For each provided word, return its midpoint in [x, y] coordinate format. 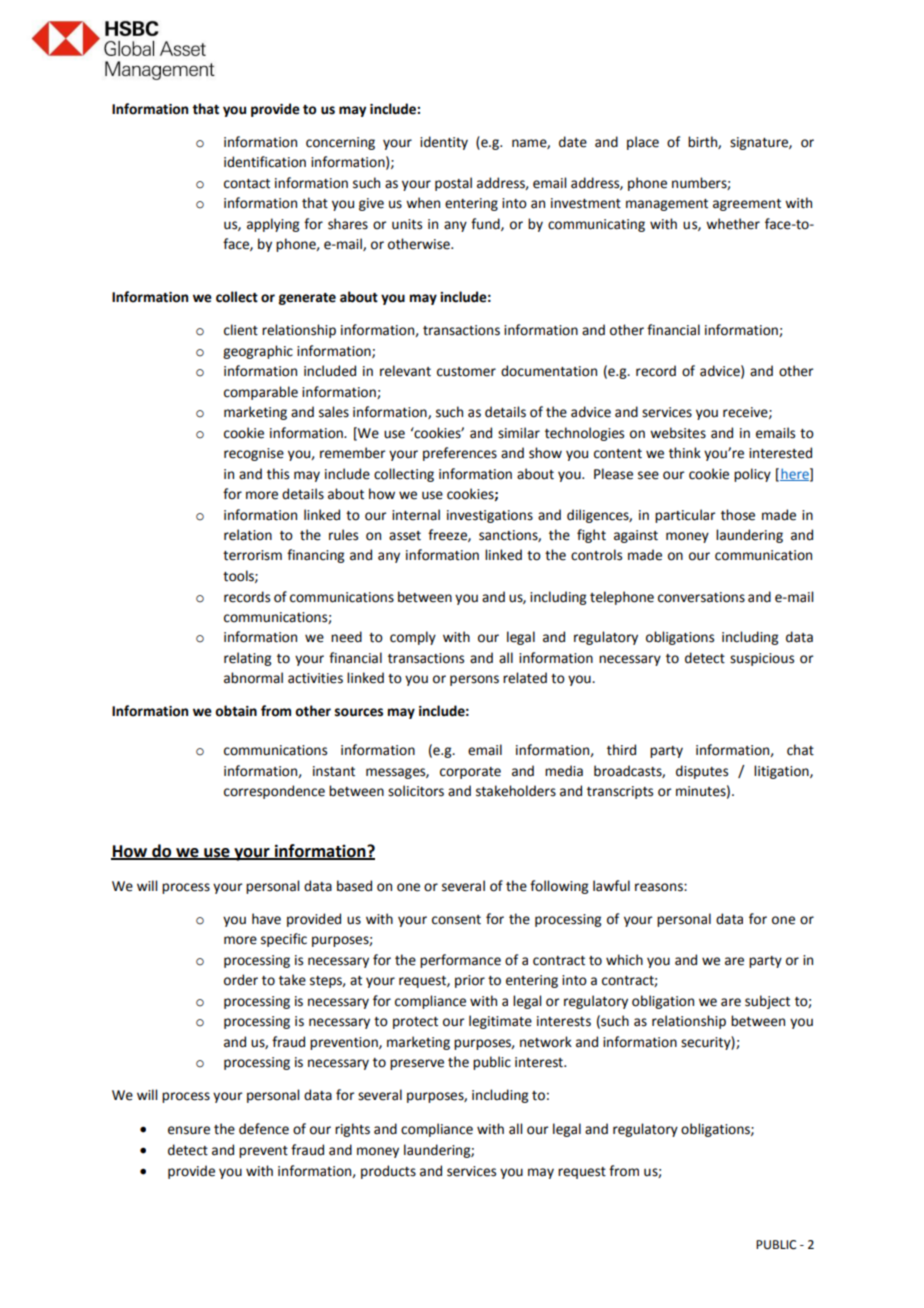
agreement [747, 205]
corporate [470, 773]
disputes [702, 772]
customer [466, 372]
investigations [490, 516]
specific [284, 940]
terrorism [252, 555]
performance [460, 961]
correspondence [274, 792]
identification [265, 162]
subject [767, 1002]
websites [678, 433]
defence [264, 1129]
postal [453, 184]
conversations [701, 597]
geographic [258, 352]
